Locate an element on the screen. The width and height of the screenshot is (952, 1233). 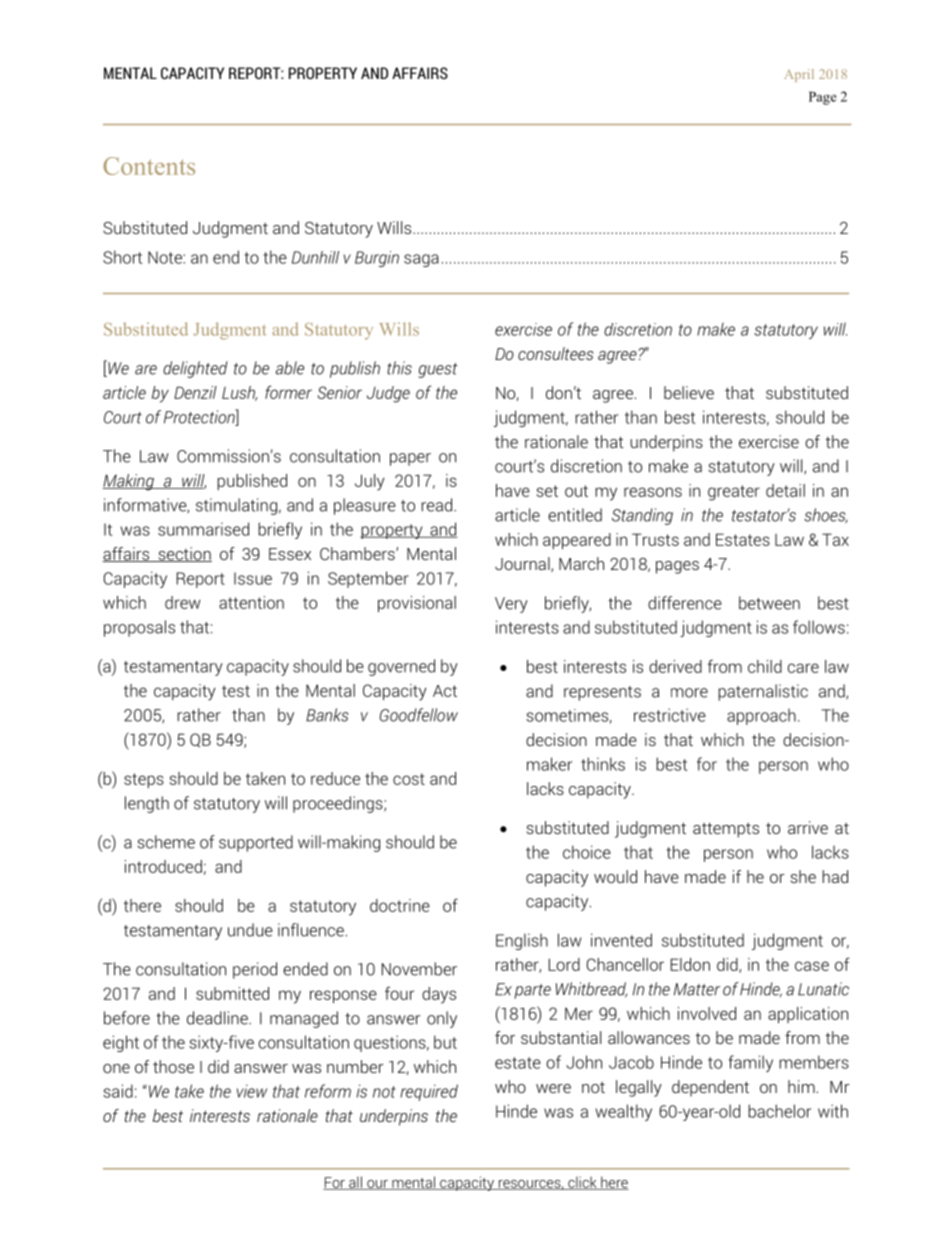
doctrine is located at coordinates (400, 905).
